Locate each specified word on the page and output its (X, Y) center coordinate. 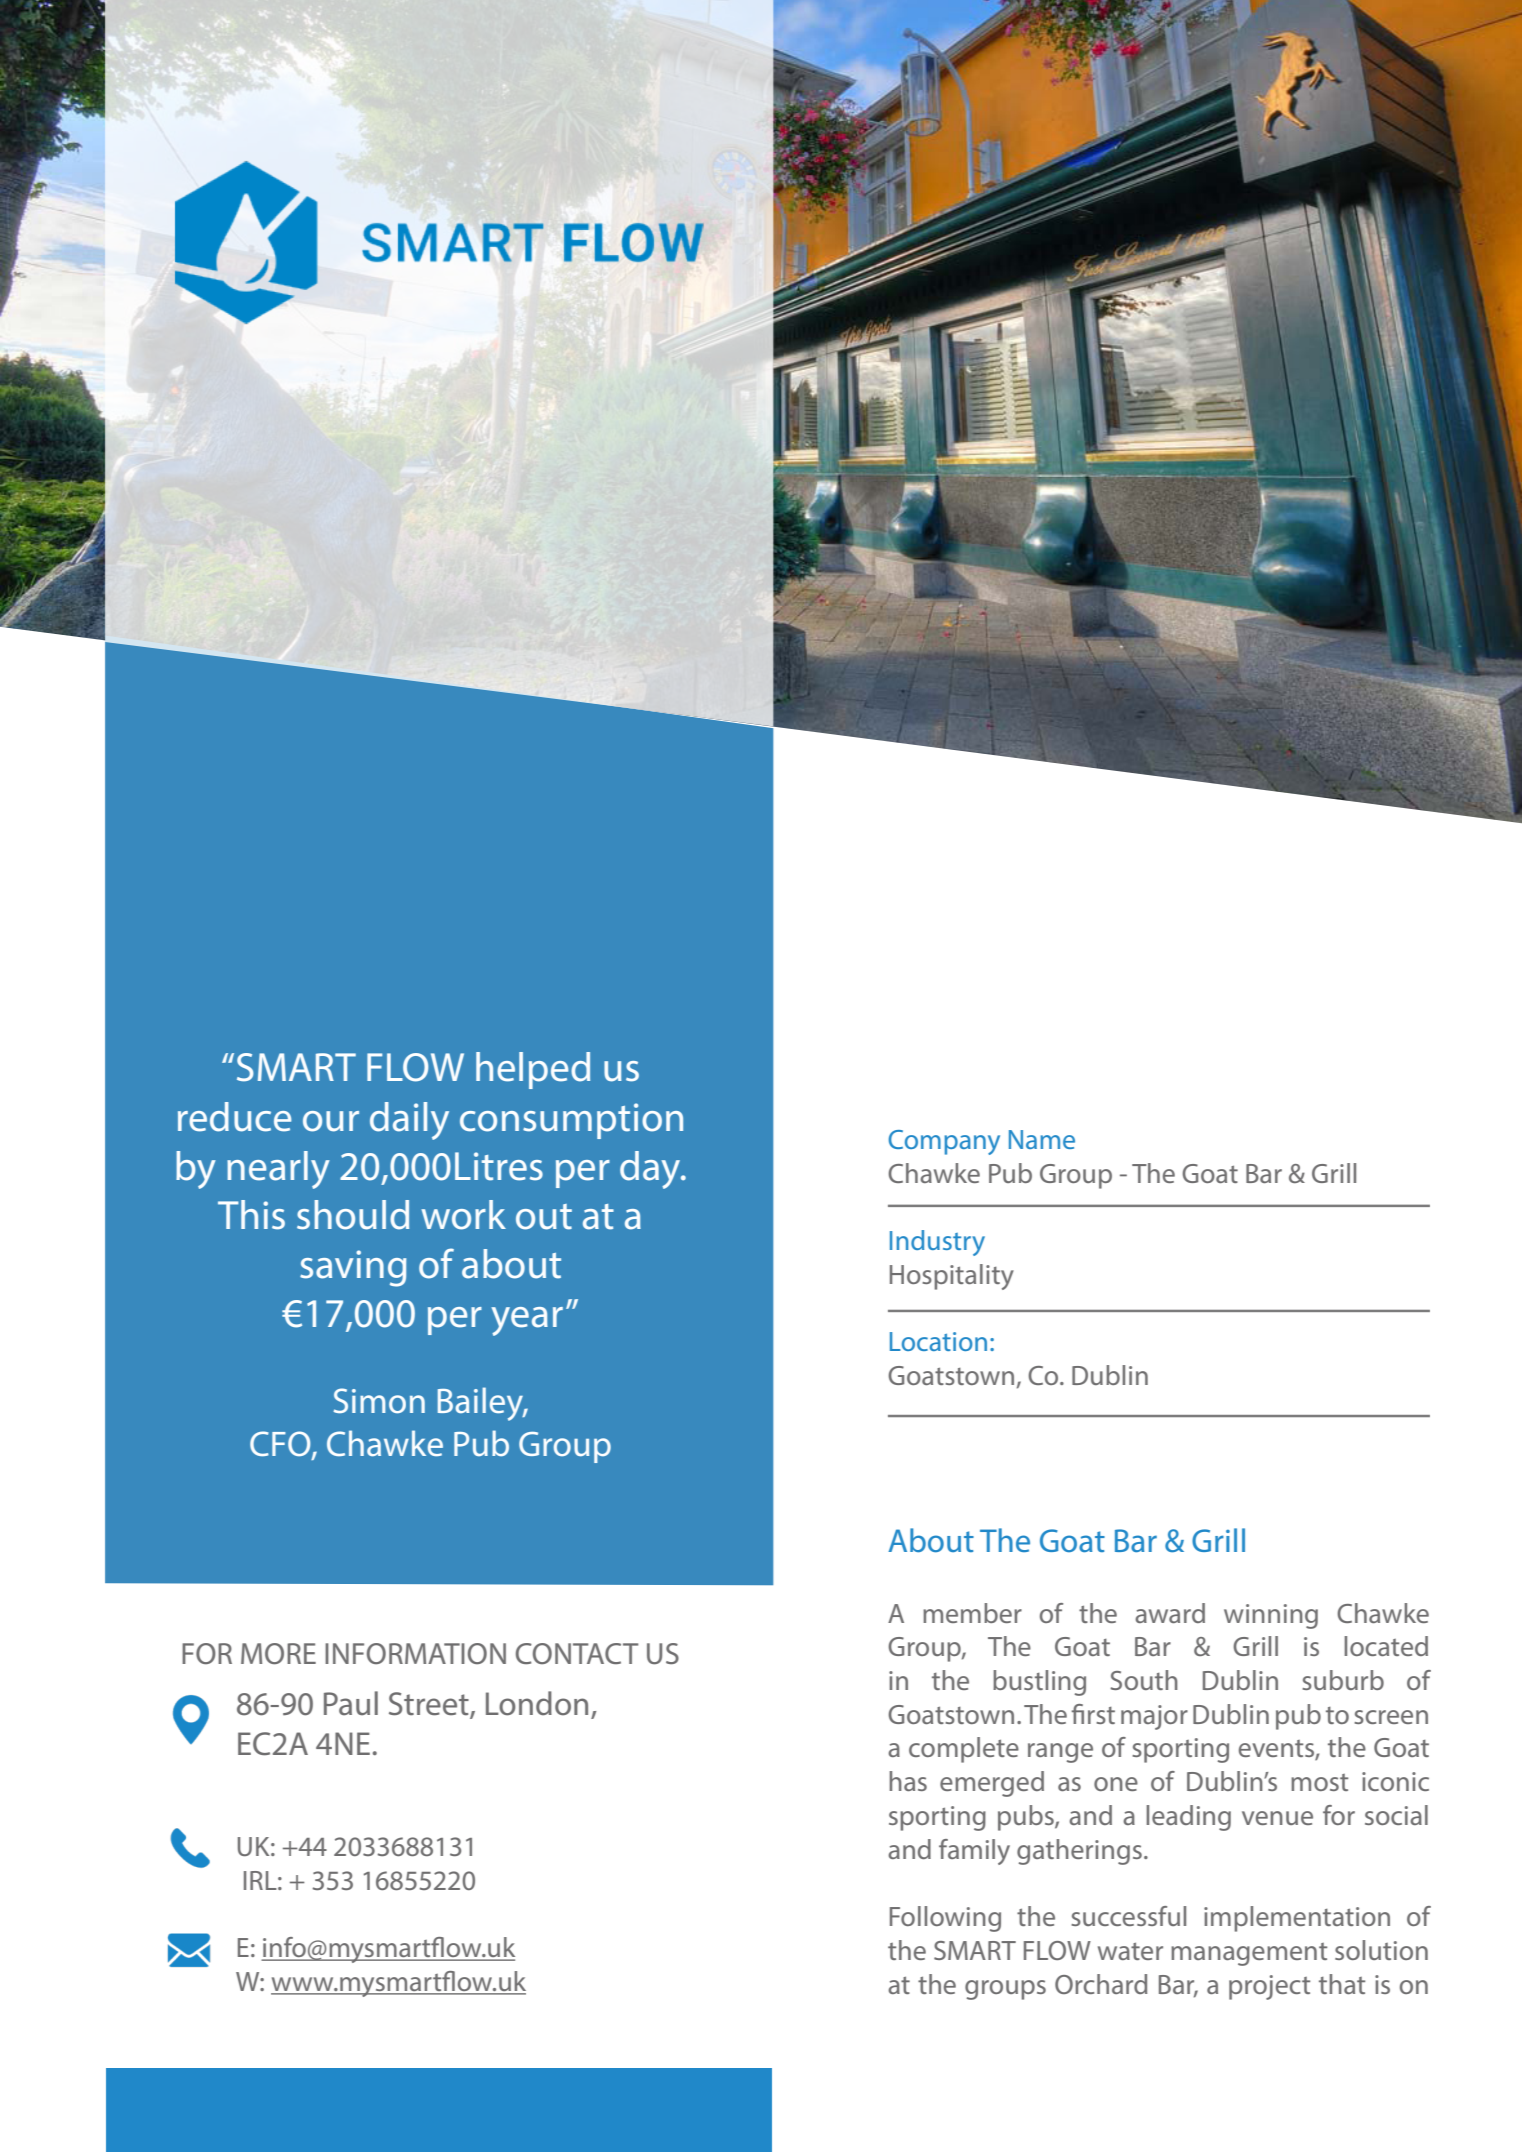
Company (944, 1142)
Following (945, 1919)
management (1249, 1954)
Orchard (1101, 1984)
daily (409, 1121)
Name (1042, 1139)
